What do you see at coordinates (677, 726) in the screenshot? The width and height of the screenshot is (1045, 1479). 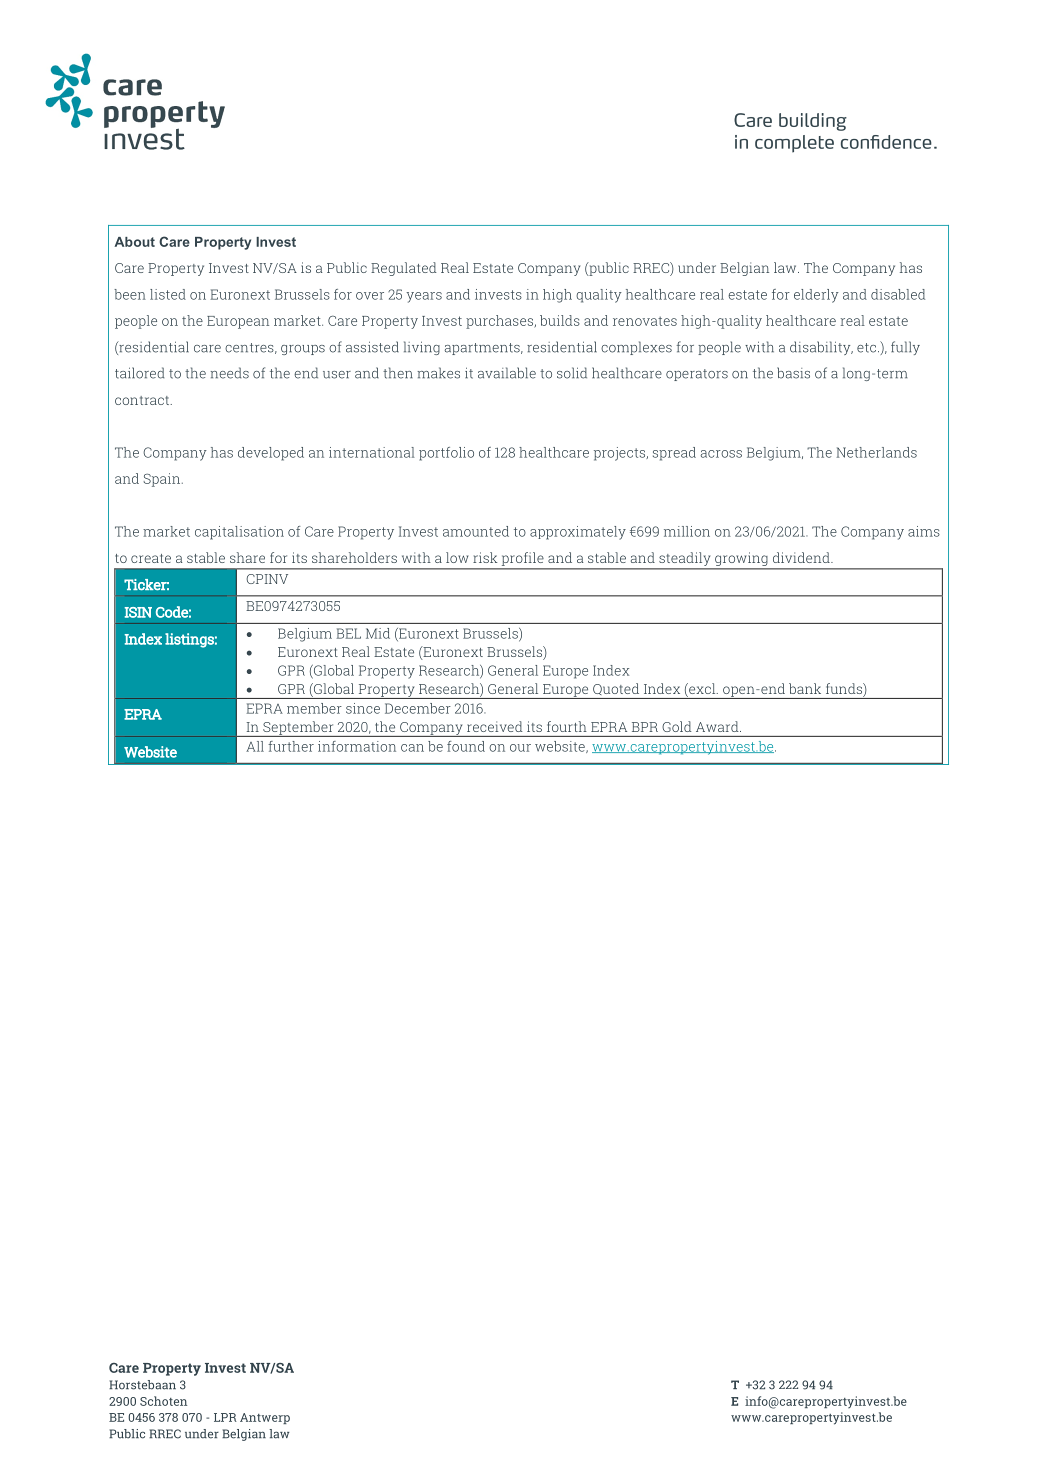 I see `Gold` at bounding box center [677, 726].
